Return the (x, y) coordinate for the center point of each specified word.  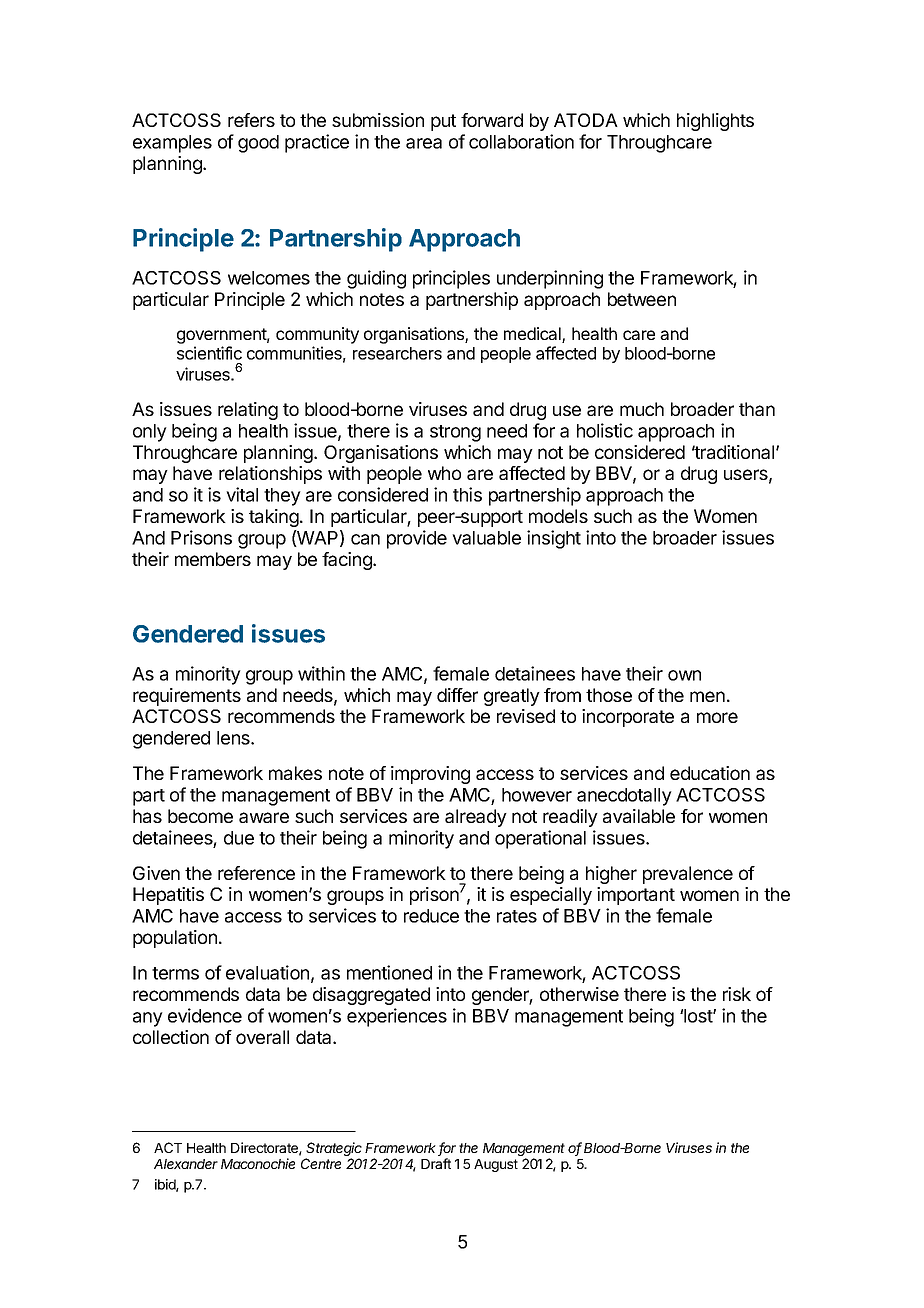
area (424, 143)
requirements (187, 697)
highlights (715, 122)
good (258, 144)
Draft (436, 1163)
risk (737, 994)
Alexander (186, 1164)
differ (457, 695)
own (684, 675)
